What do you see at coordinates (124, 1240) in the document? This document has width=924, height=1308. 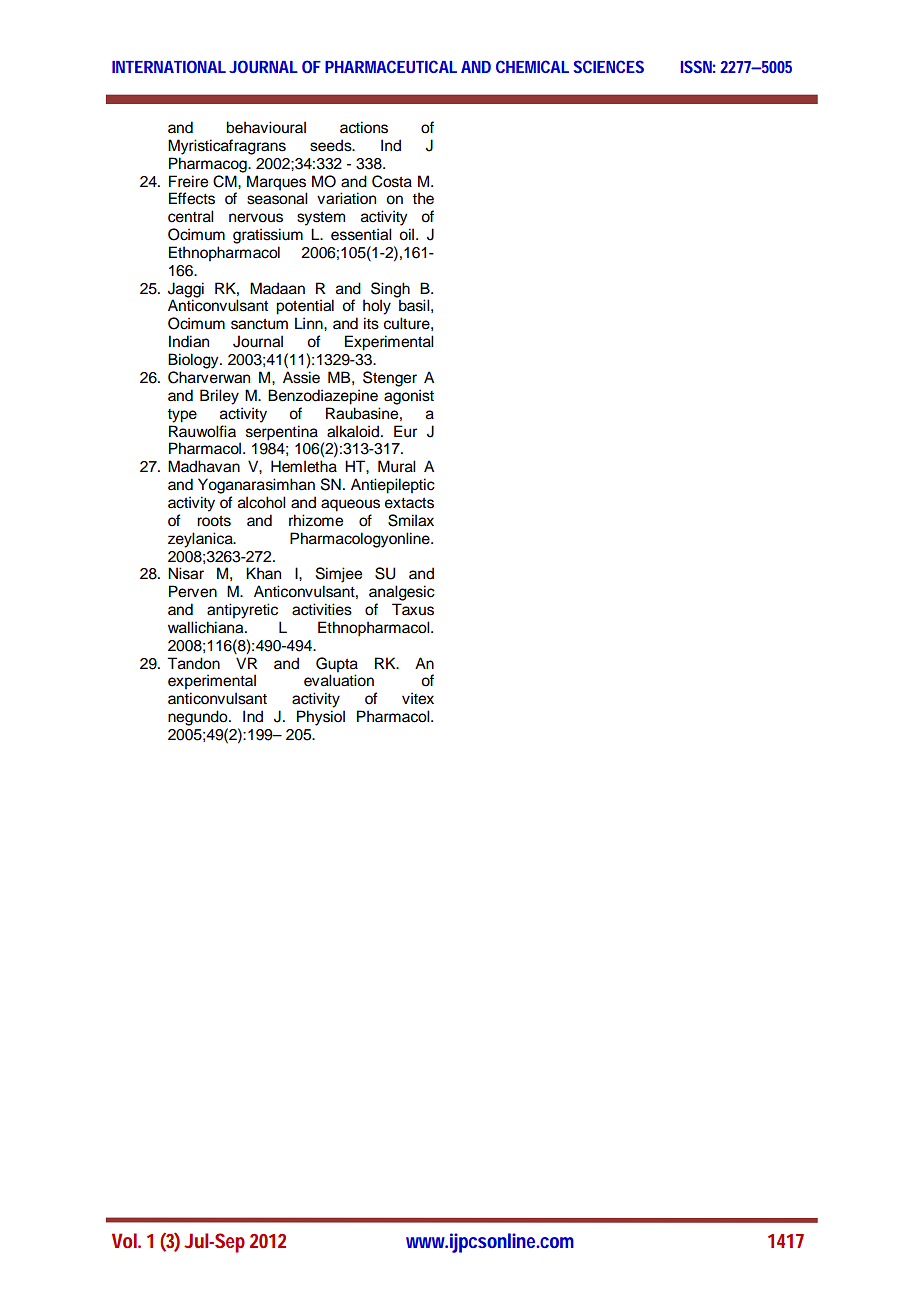 I see `Vol` at bounding box center [124, 1240].
